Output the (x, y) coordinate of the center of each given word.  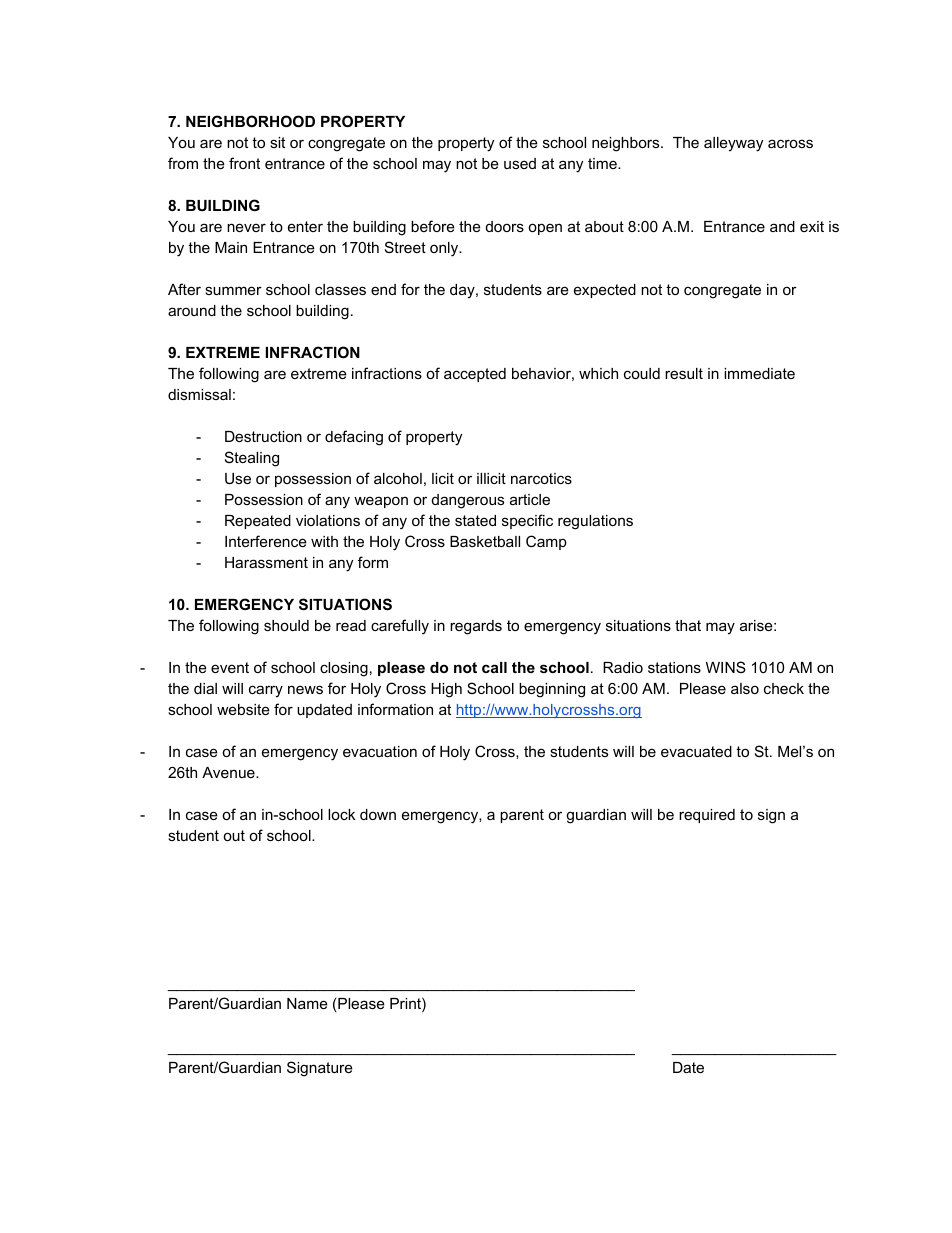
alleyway (733, 144)
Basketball (485, 541)
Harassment (266, 562)
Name (307, 1003)
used (520, 163)
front (244, 163)
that (688, 625)
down (378, 814)
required (707, 816)
